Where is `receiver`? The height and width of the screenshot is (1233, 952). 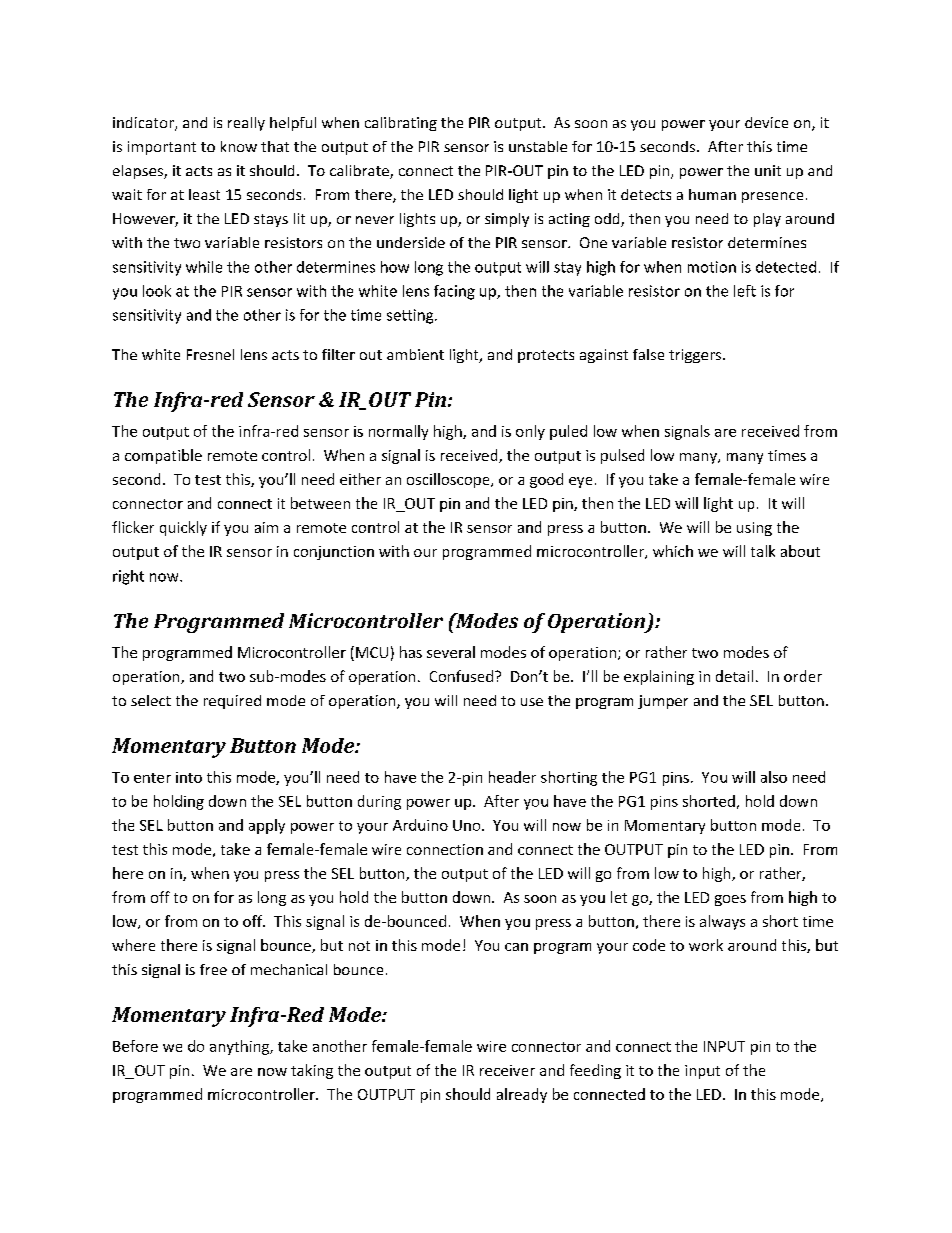
receiver is located at coordinates (507, 1070).
